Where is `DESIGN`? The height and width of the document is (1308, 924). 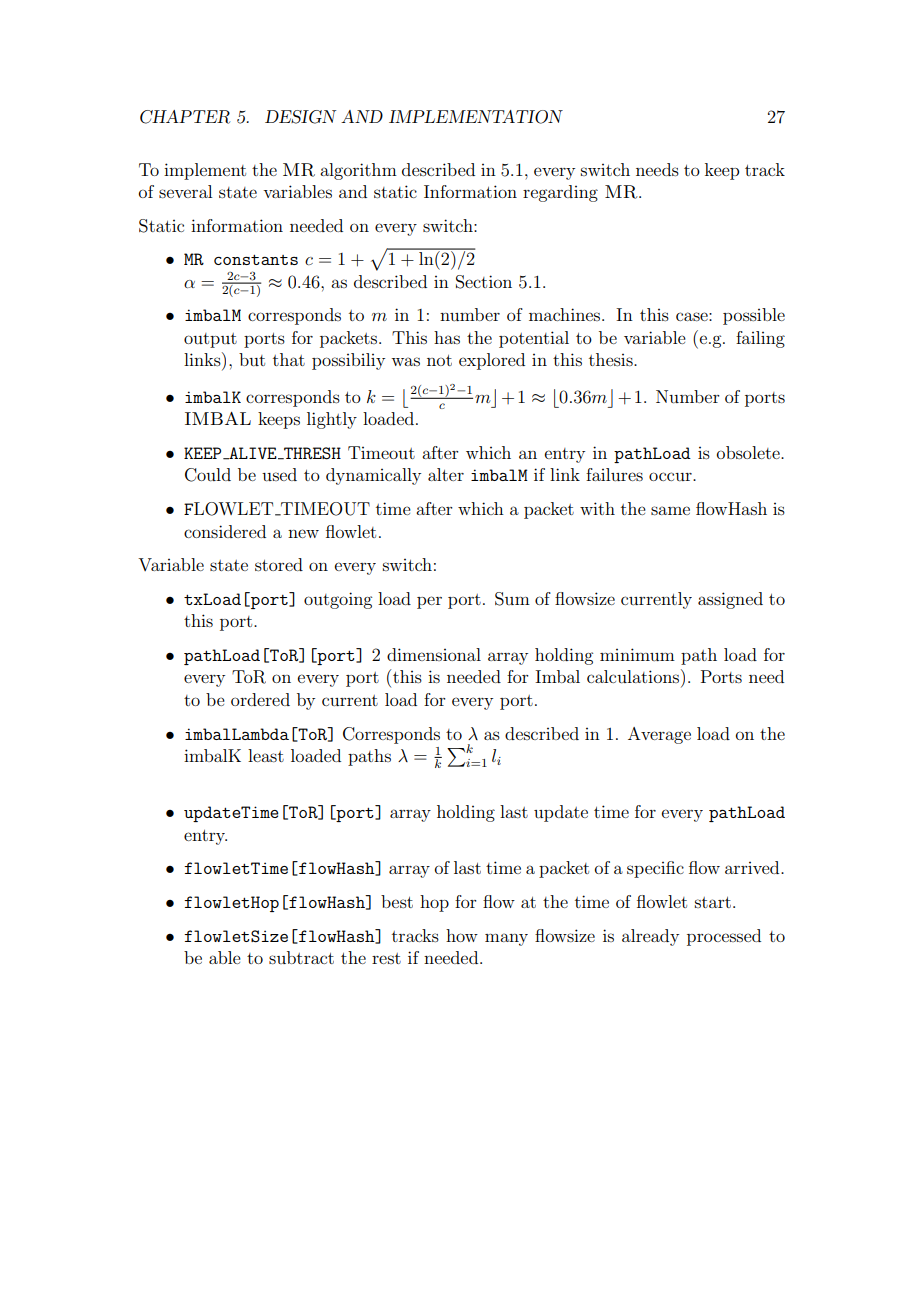 DESIGN is located at coordinates (300, 117).
